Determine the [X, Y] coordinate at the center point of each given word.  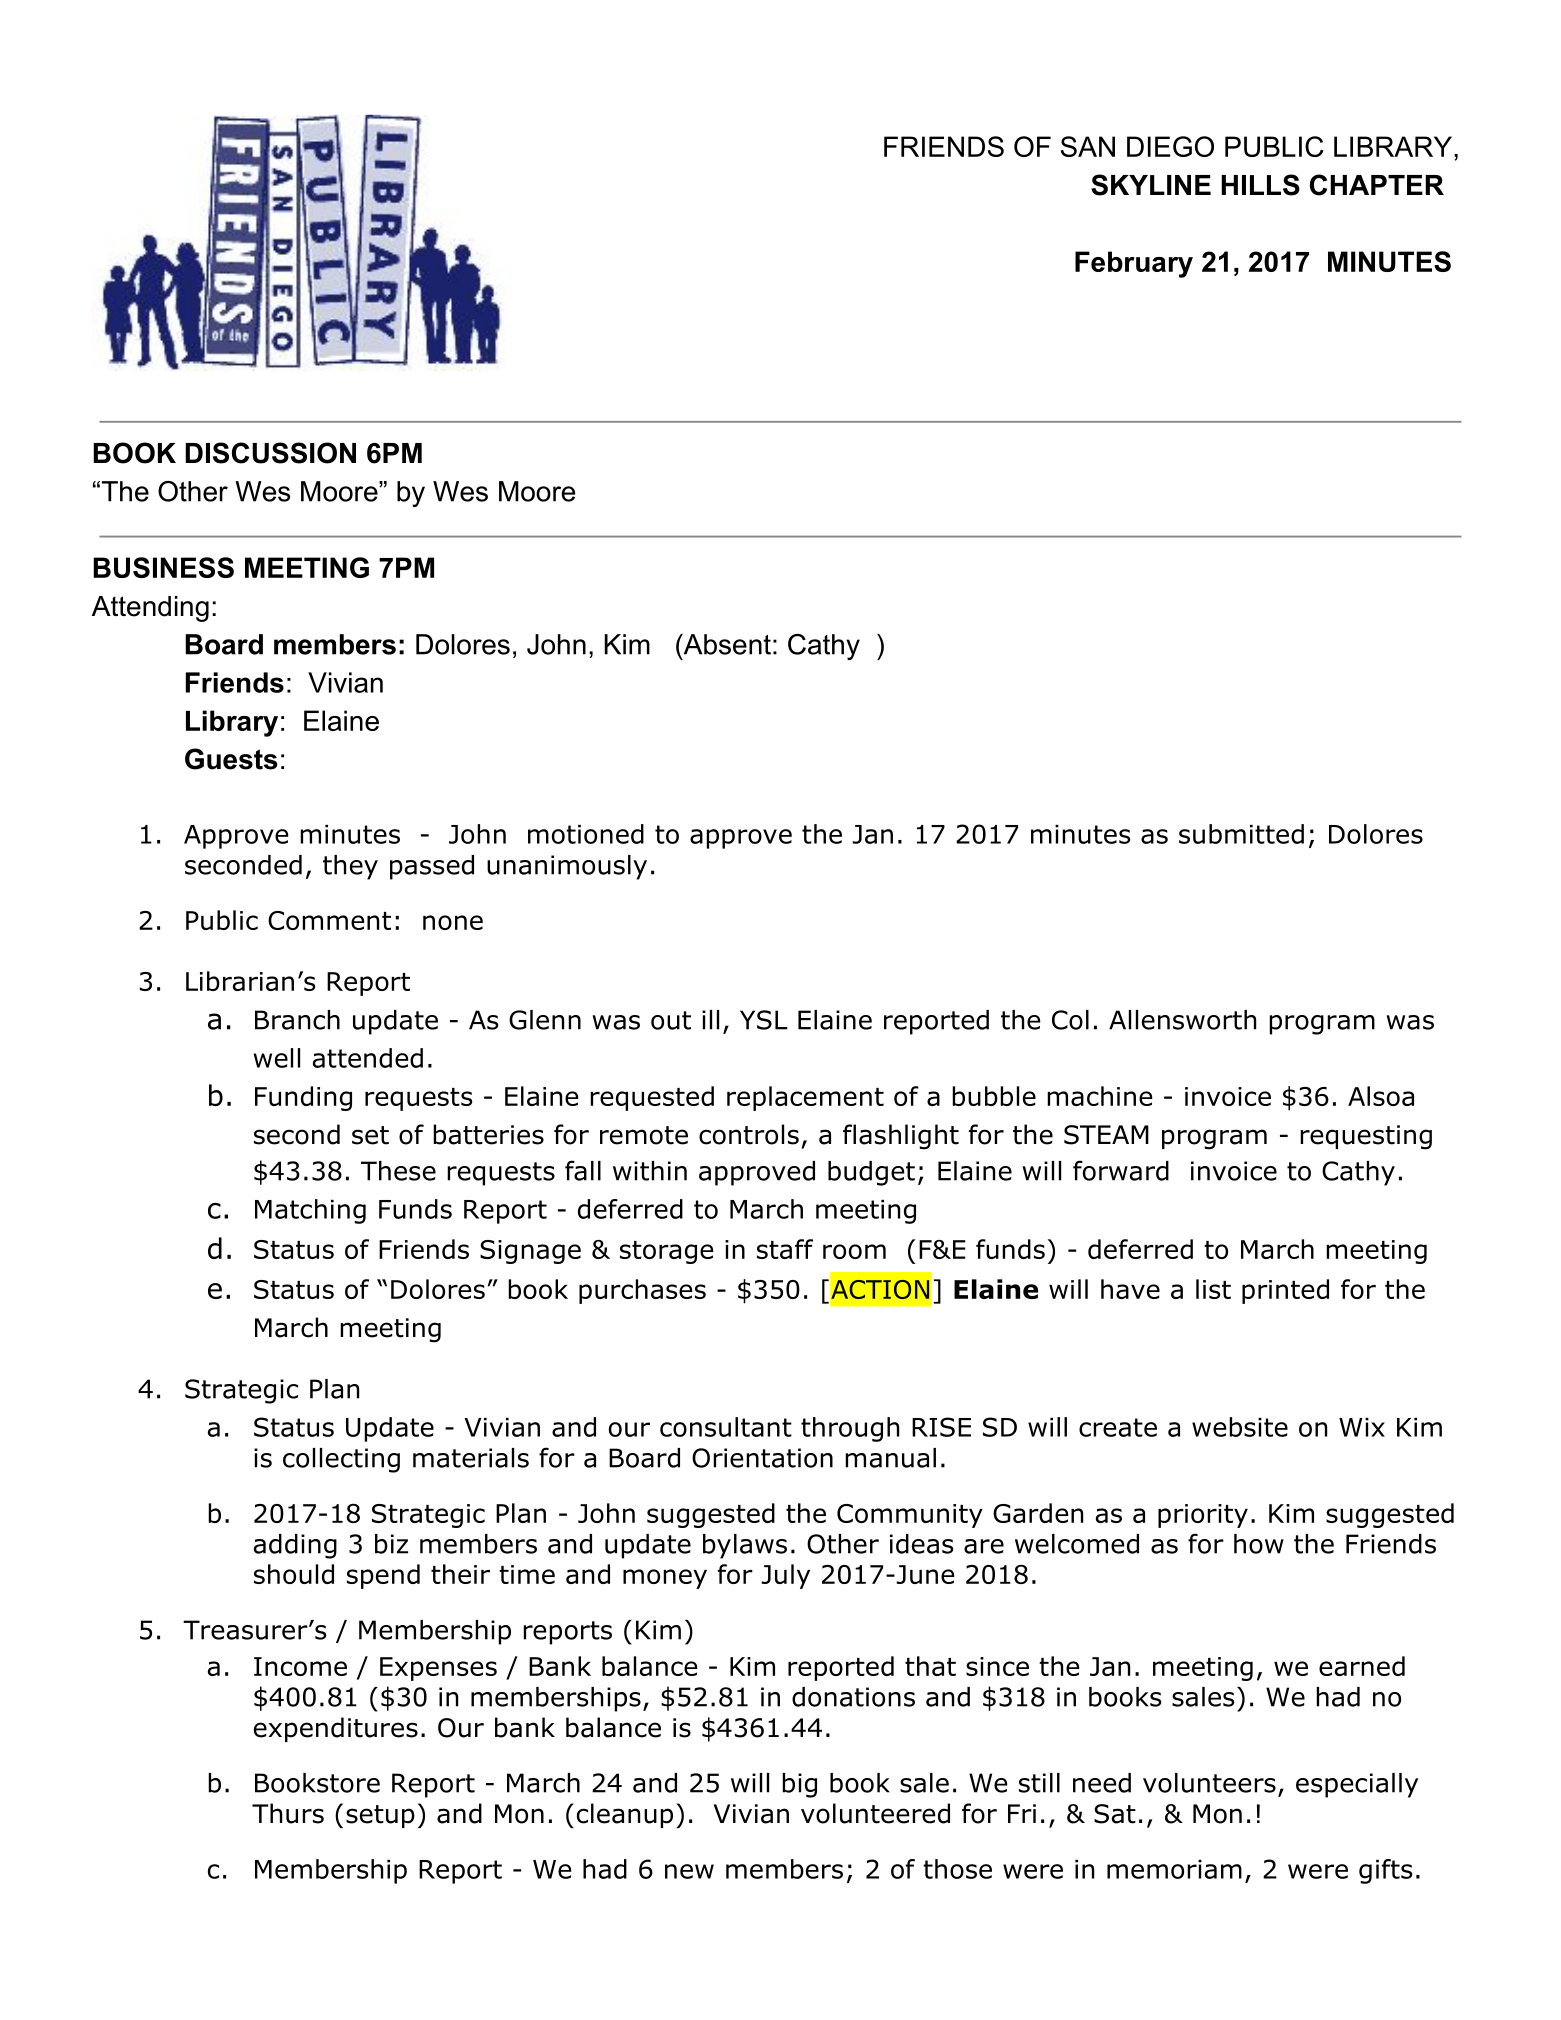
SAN [1088, 146]
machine [1100, 1096]
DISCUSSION [270, 453]
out [671, 1020]
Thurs [288, 1813]
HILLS [1260, 185]
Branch [297, 1020]
